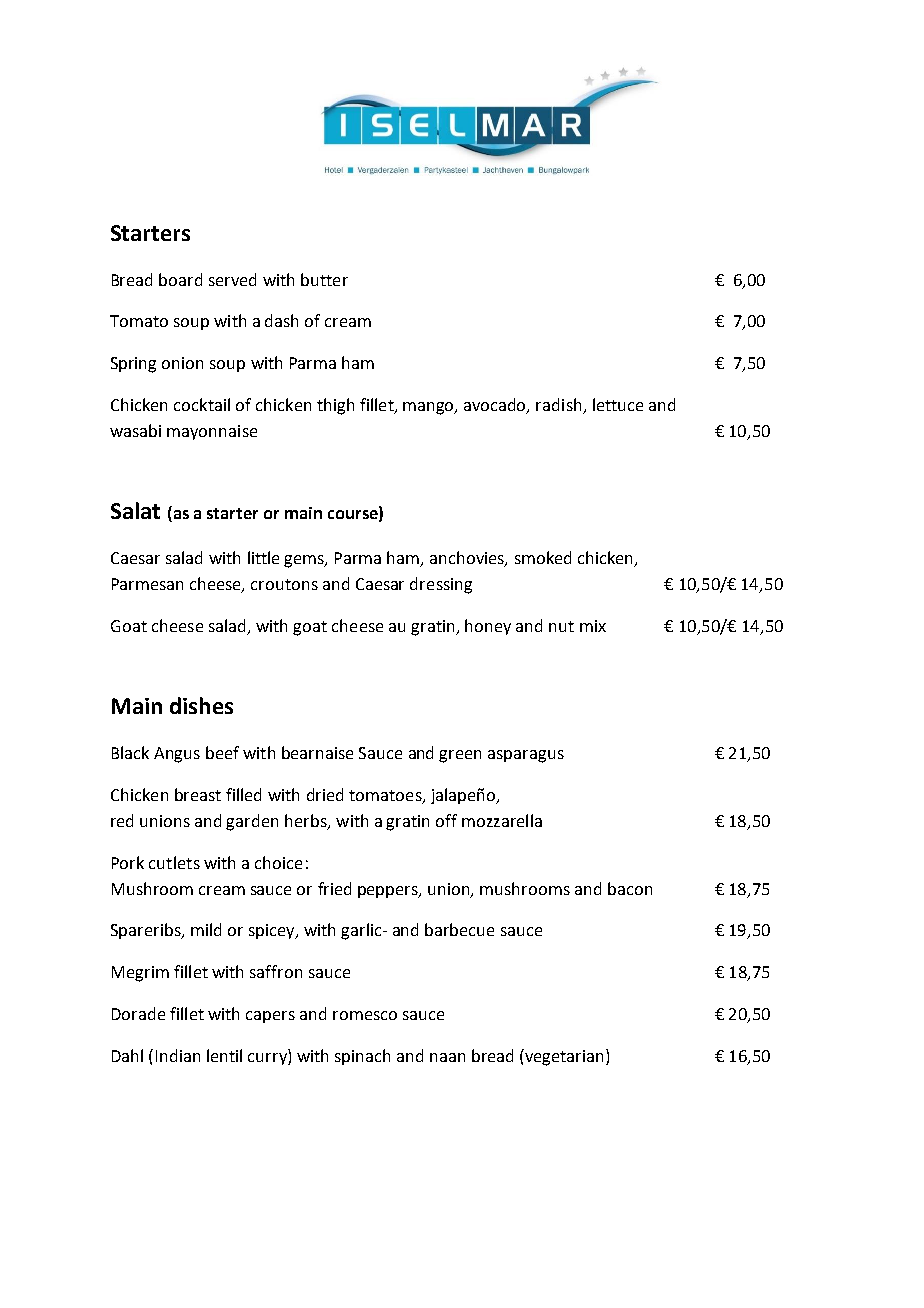  I want to click on course, so click(354, 516).
